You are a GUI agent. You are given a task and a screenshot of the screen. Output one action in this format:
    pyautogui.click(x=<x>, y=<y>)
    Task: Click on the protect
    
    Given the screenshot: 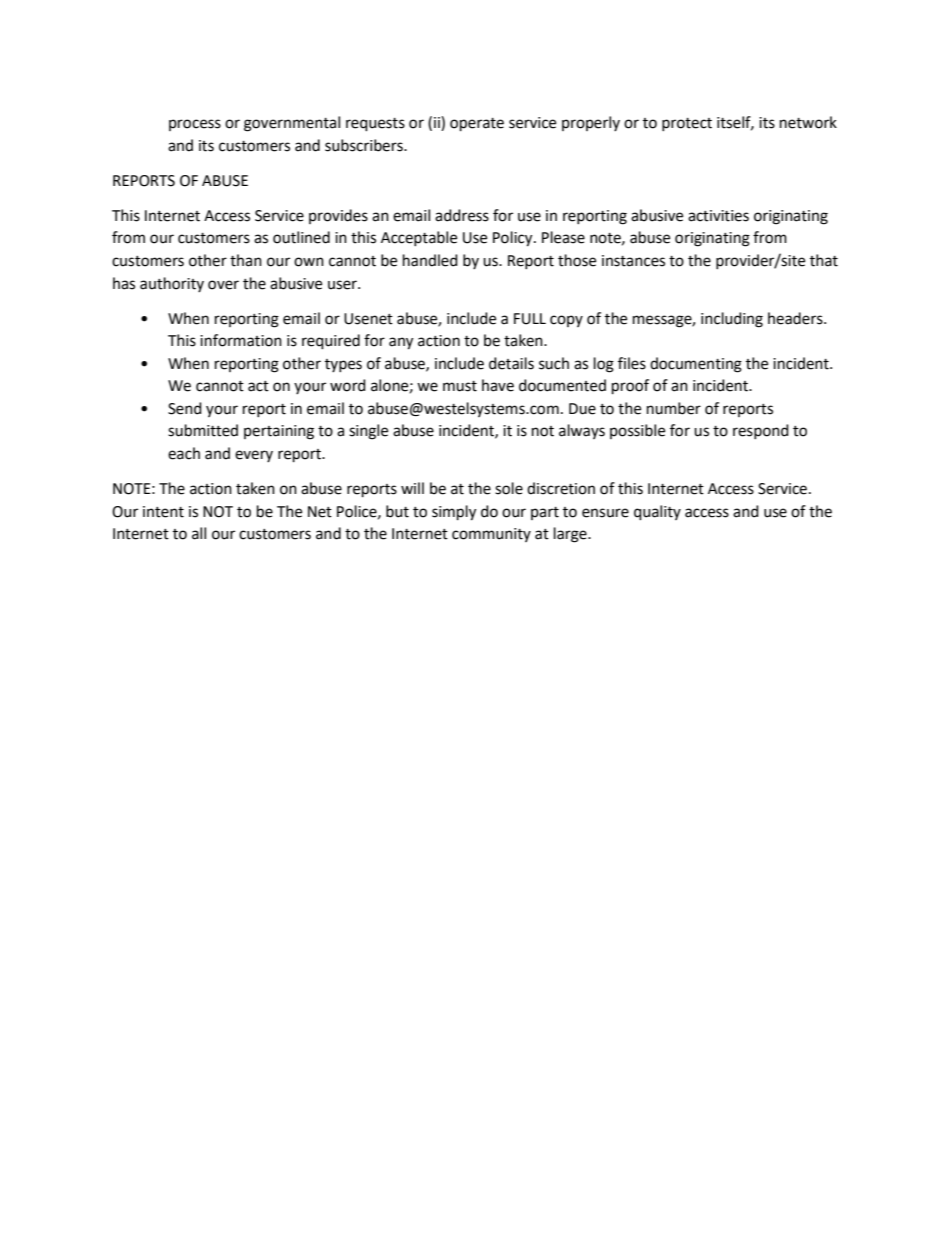 What is the action you would take?
    pyautogui.click(x=687, y=124)
